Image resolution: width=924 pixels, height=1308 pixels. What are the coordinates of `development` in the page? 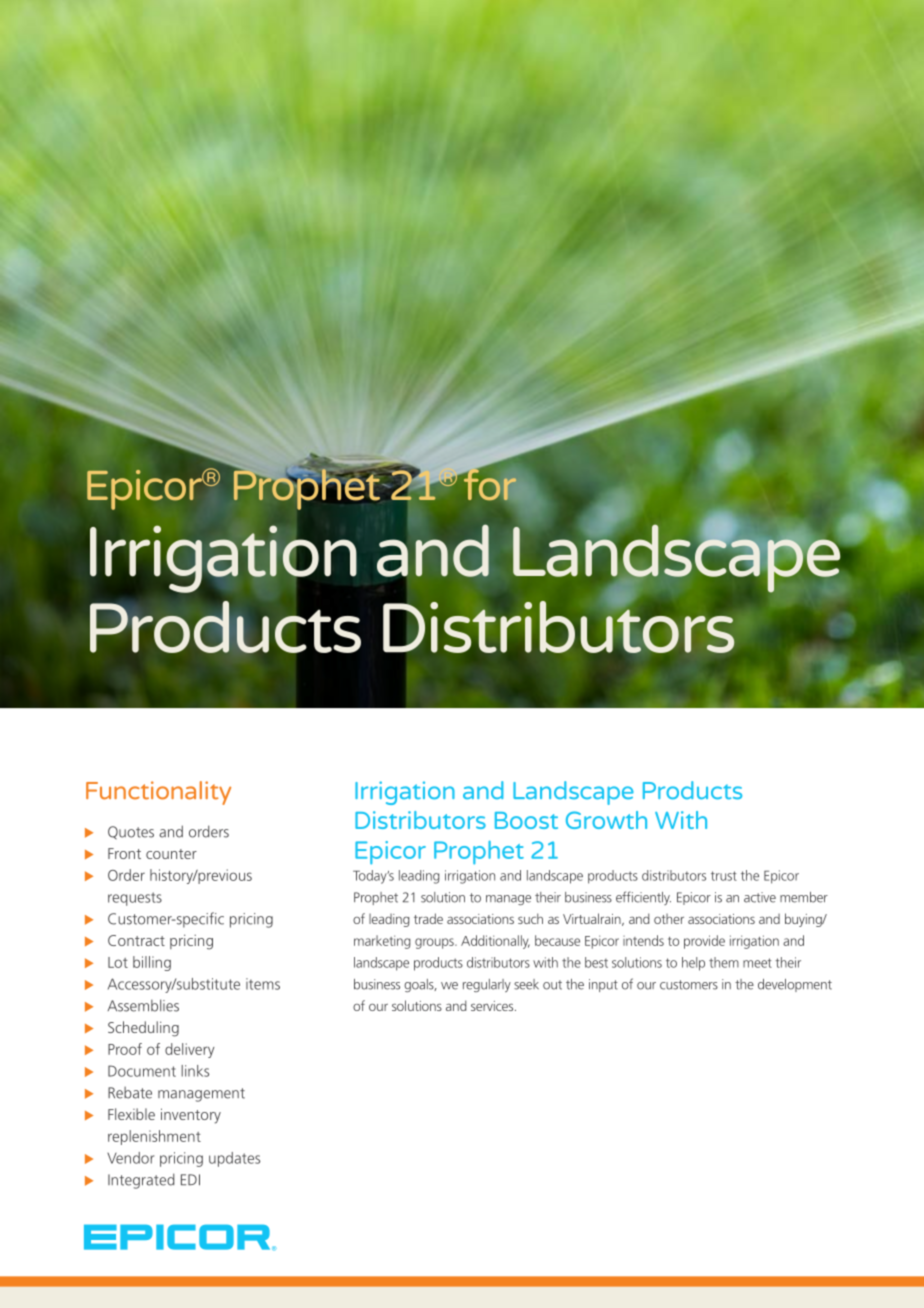 It's located at (795, 985).
